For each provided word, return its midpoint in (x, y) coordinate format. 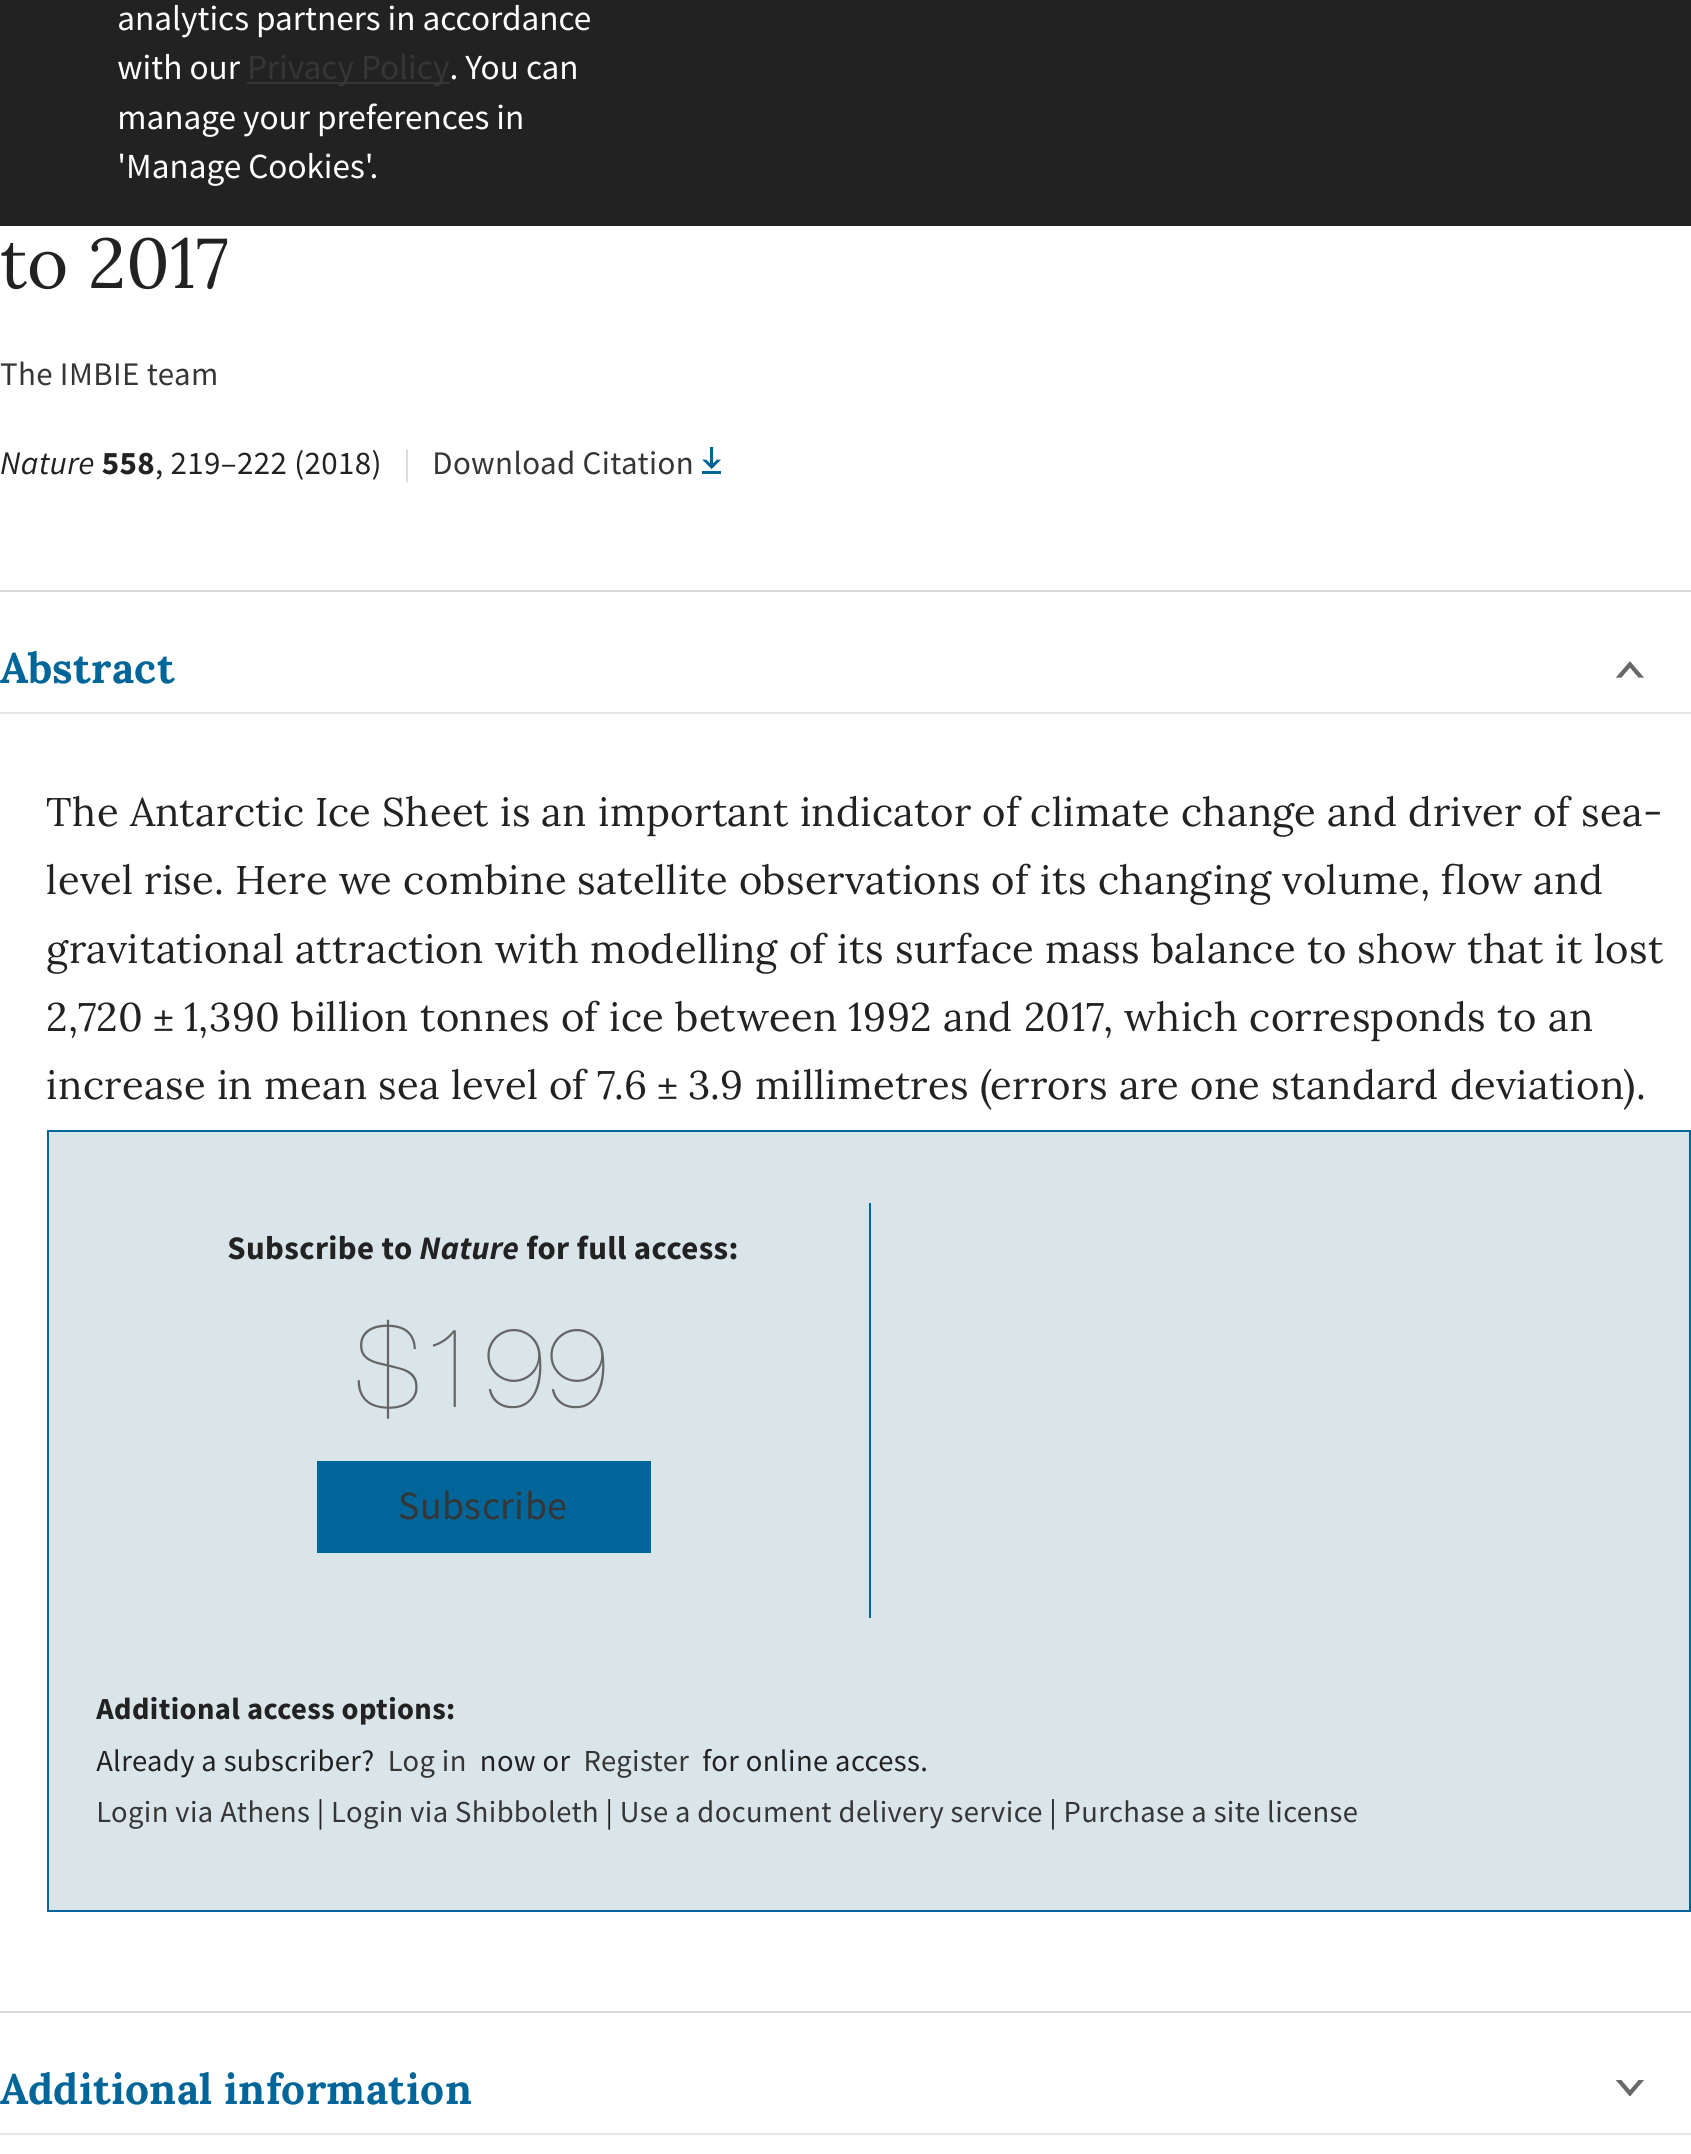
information (348, 2088)
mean (315, 1089)
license (1313, 1811)
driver (1465, 811)
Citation (637, 463)
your (276, 124)
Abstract (87, 667)
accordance (507, 18)
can (551, 70)
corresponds (1367, 1021)
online (787, 1760)
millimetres (861, 1084)
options (393, 1711)
